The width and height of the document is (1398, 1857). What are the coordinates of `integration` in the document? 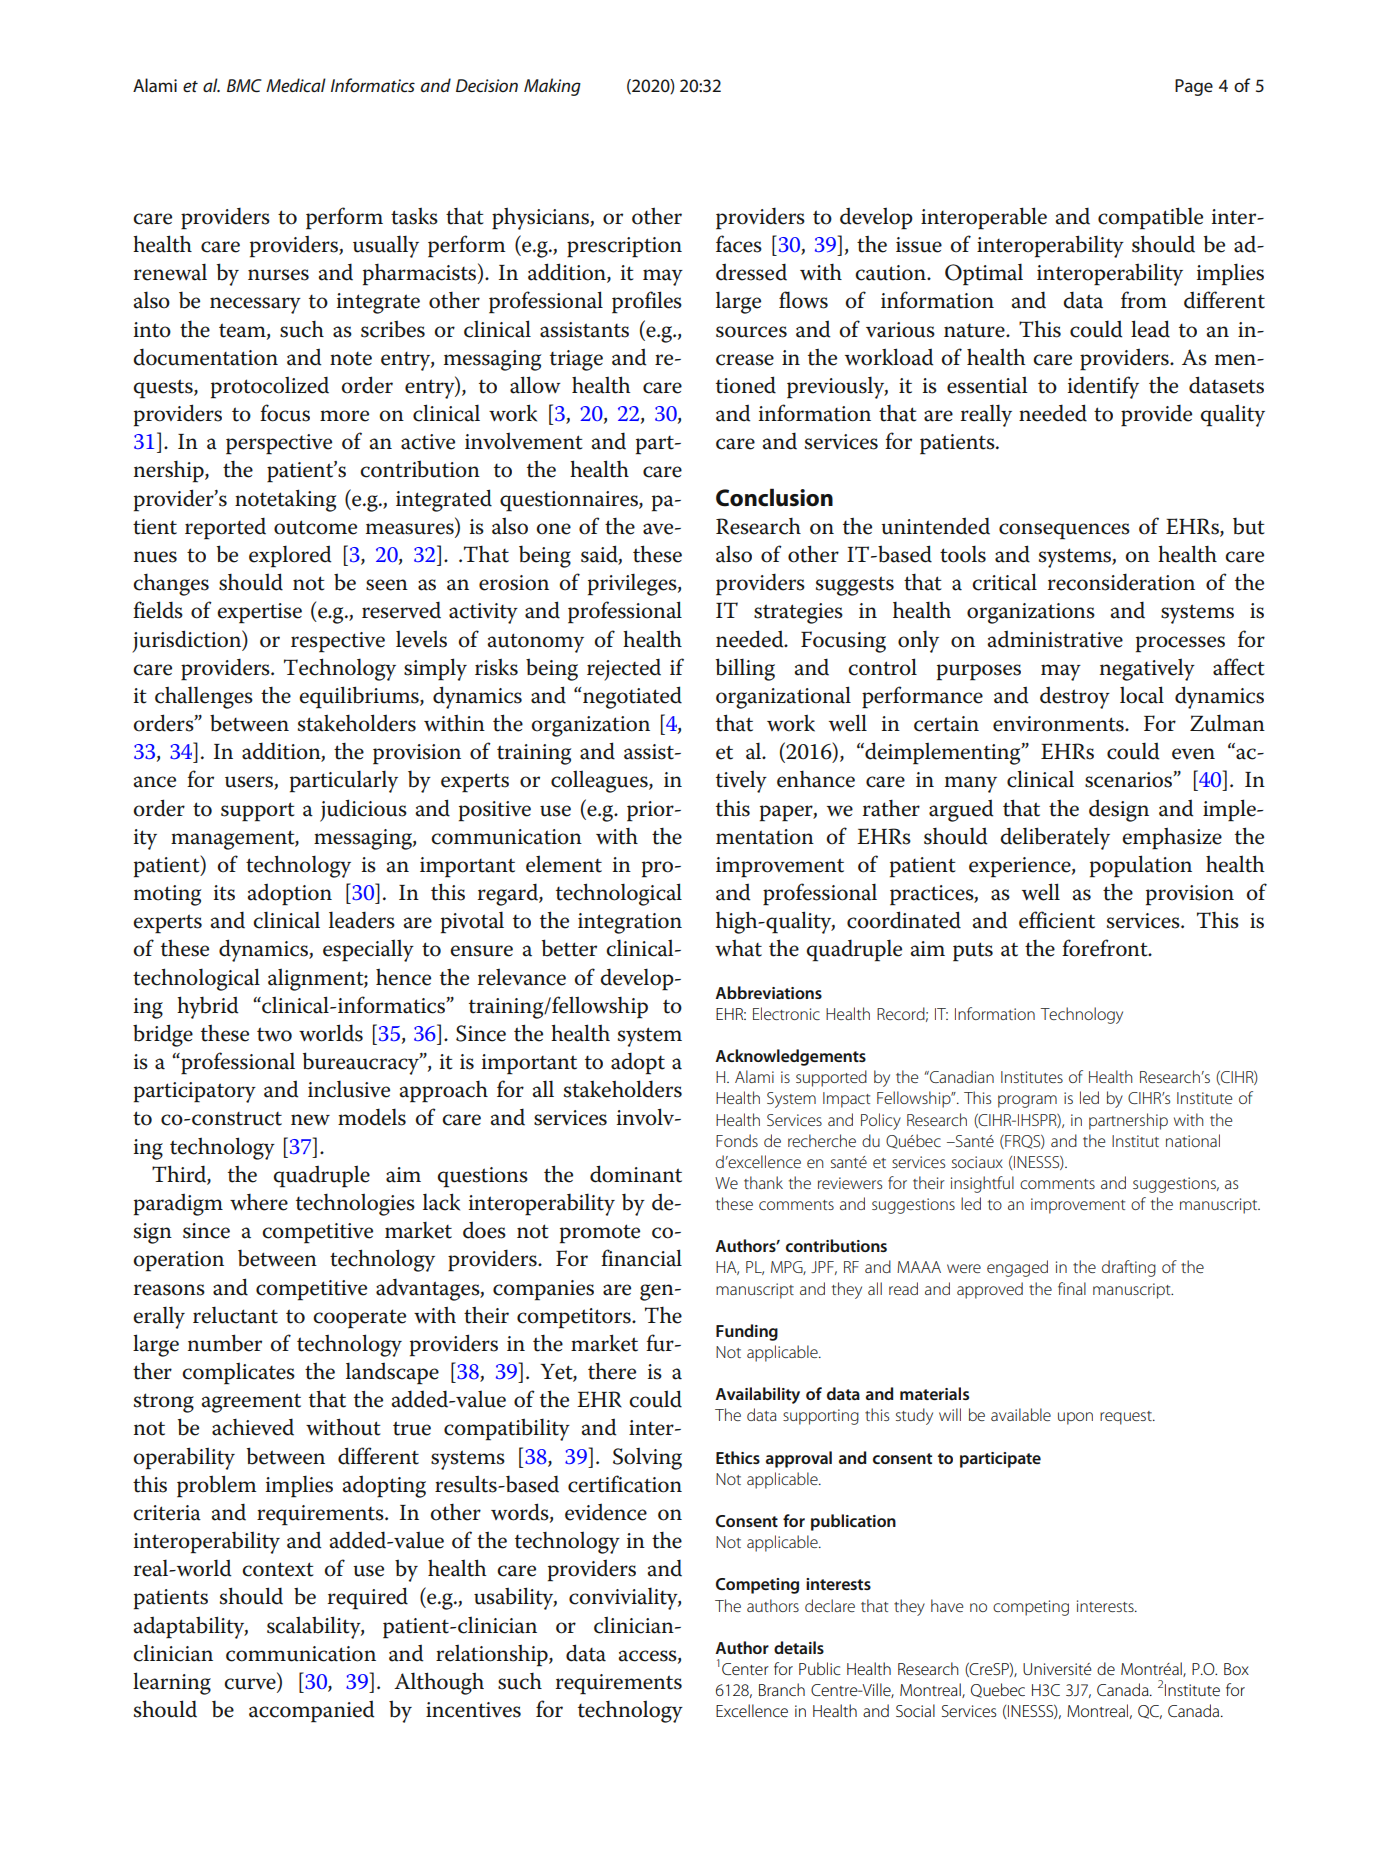 It's located at (630, 923).
